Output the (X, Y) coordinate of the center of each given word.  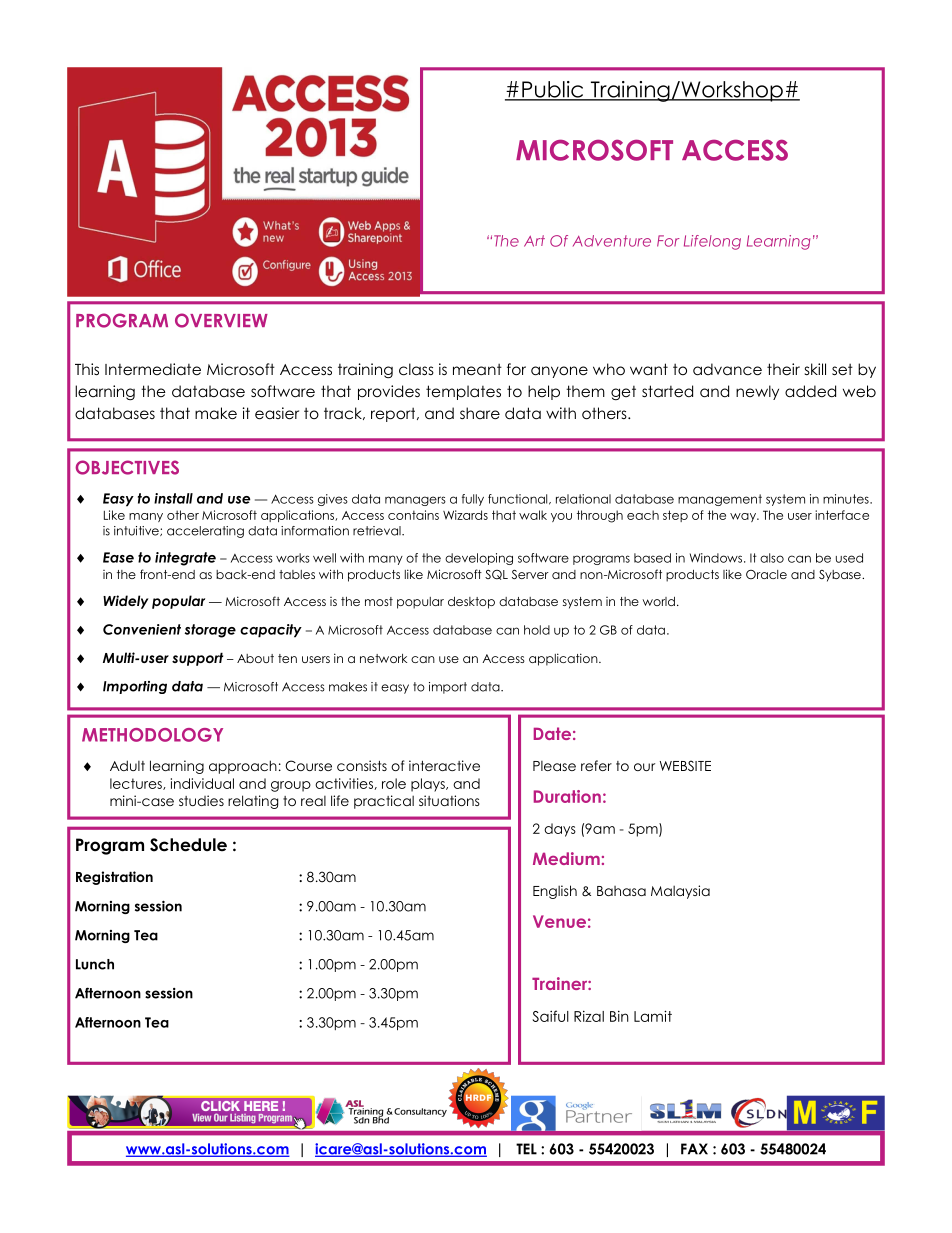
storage (210, 631)
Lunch (95, 964)
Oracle (766, 574)
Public (553, 90)
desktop (471, 603)
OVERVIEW (221, 320)
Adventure (612, 241)
